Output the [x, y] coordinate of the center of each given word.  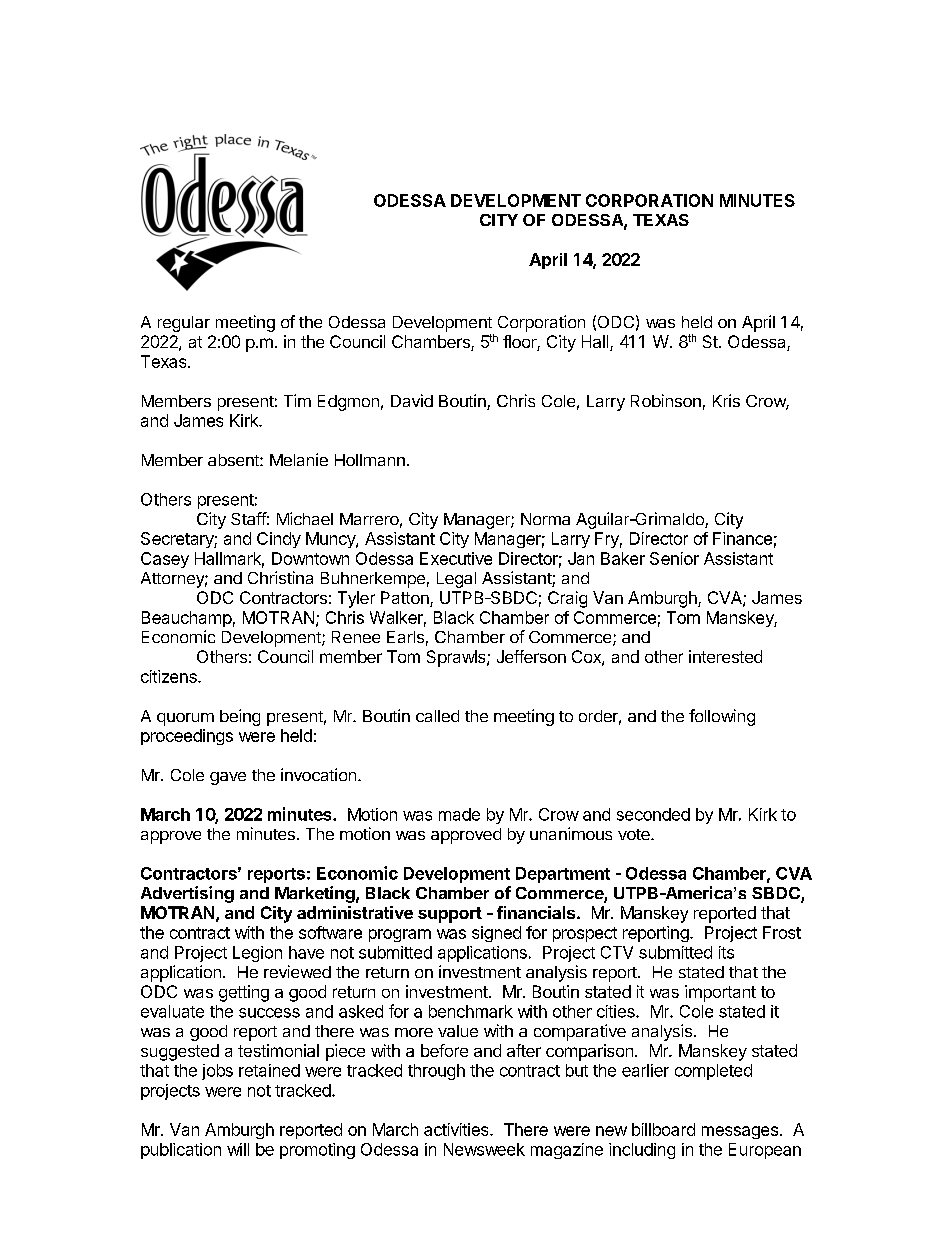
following [722, 717]
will [238, 1149]
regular [184, 324]
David [412, 400]
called [437, 716]
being [240, 717]
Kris [726, 400]
